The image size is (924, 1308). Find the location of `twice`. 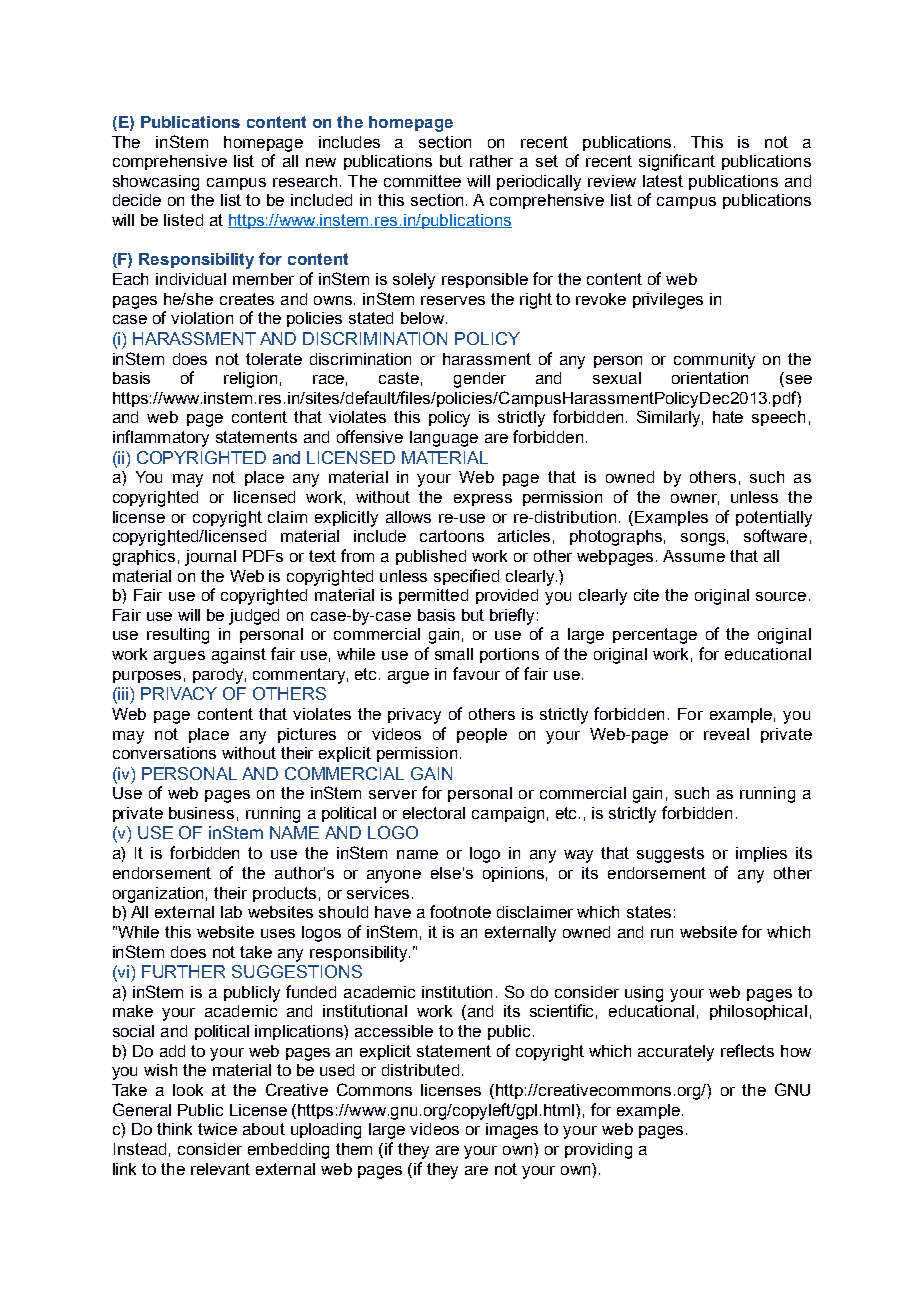

twice is located at coordinates (217, 1129).
